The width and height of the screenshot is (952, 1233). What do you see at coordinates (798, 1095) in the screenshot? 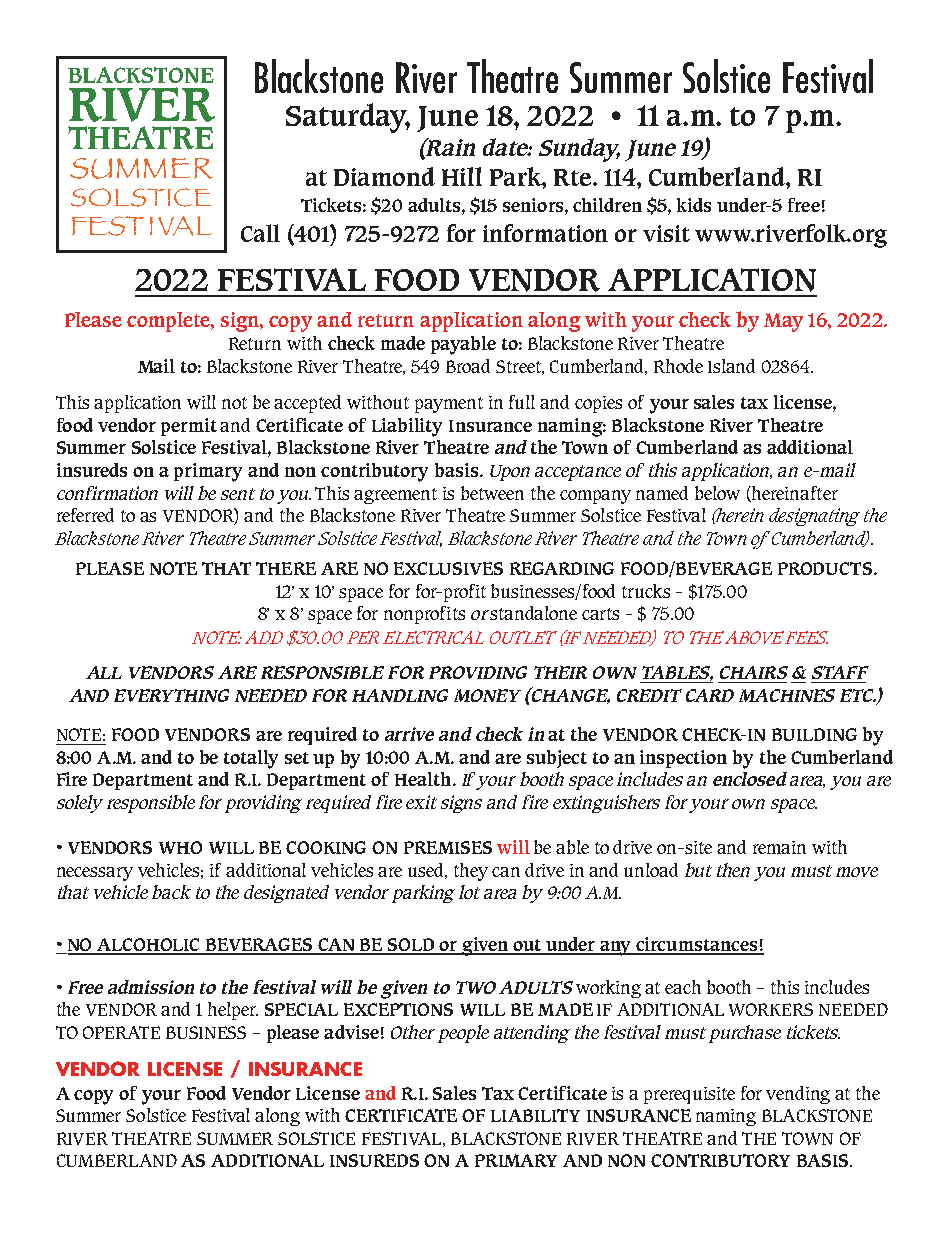
I see `vending` at bounding box center [798, 1095].
